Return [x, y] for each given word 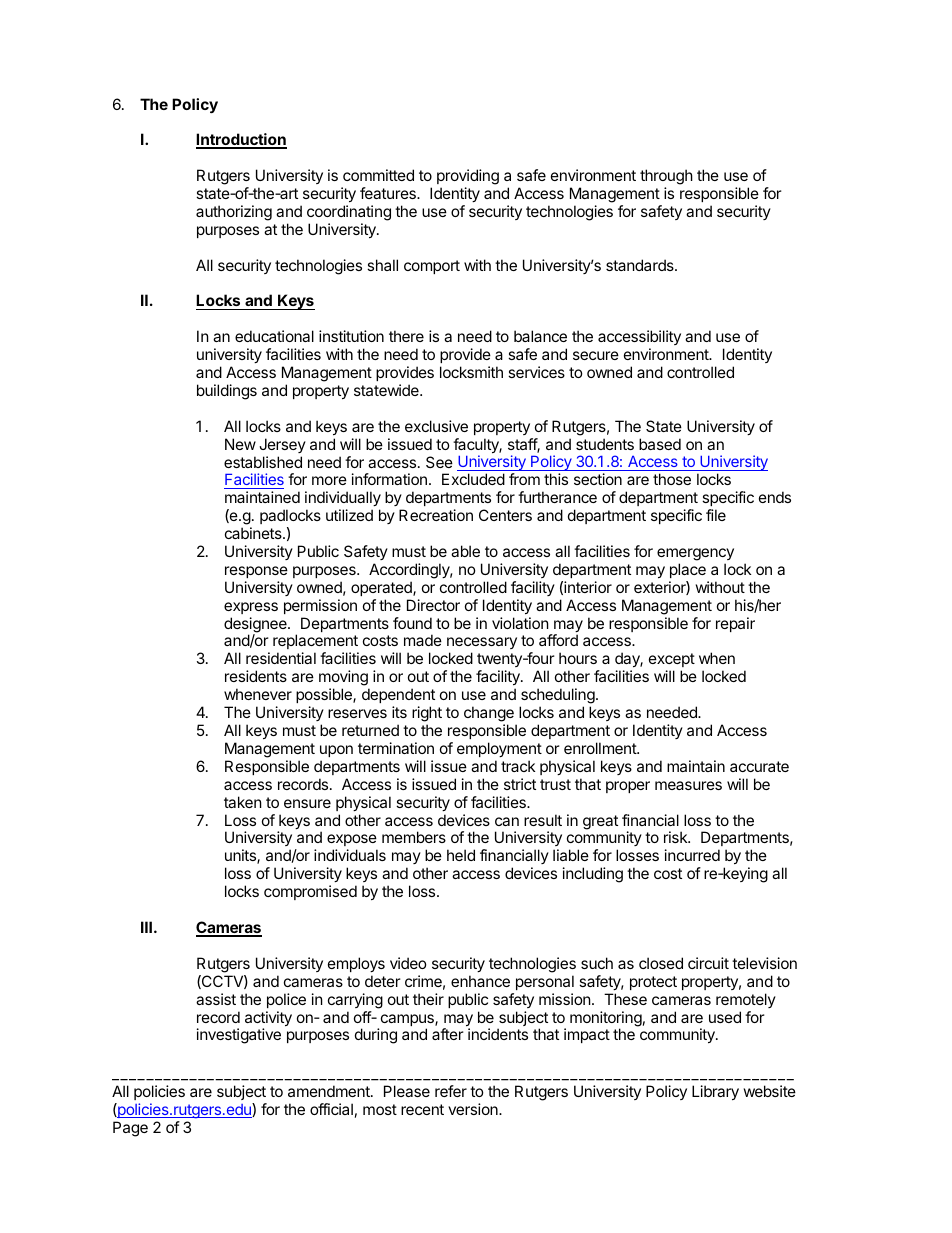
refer [451, 1091]
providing [468, 177]
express [251, 608]
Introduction [241, 140]
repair [735, 624]
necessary [482, 645]
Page [130, 1129]
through [666, 177]
